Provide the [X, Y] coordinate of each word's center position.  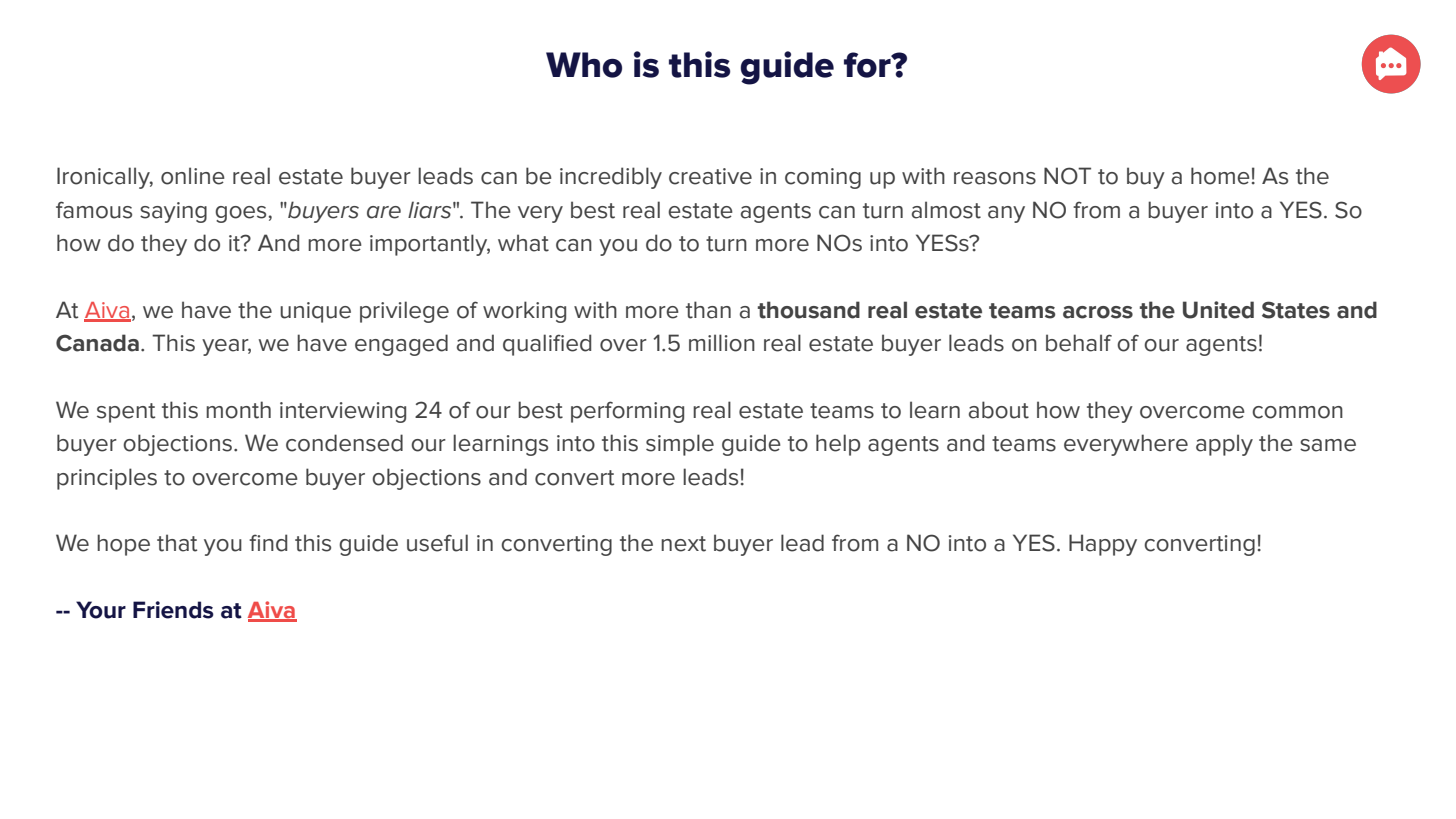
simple [680, 445]
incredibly [611, 178]
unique [315, 312]
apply [1224, 445]
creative [710, 176]
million [722, 343]
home [1220, 176]
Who [584, 65]
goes [240, 214]
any [1006, 214]
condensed [344, 443]
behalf [1079, 343]
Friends [173, 610]
